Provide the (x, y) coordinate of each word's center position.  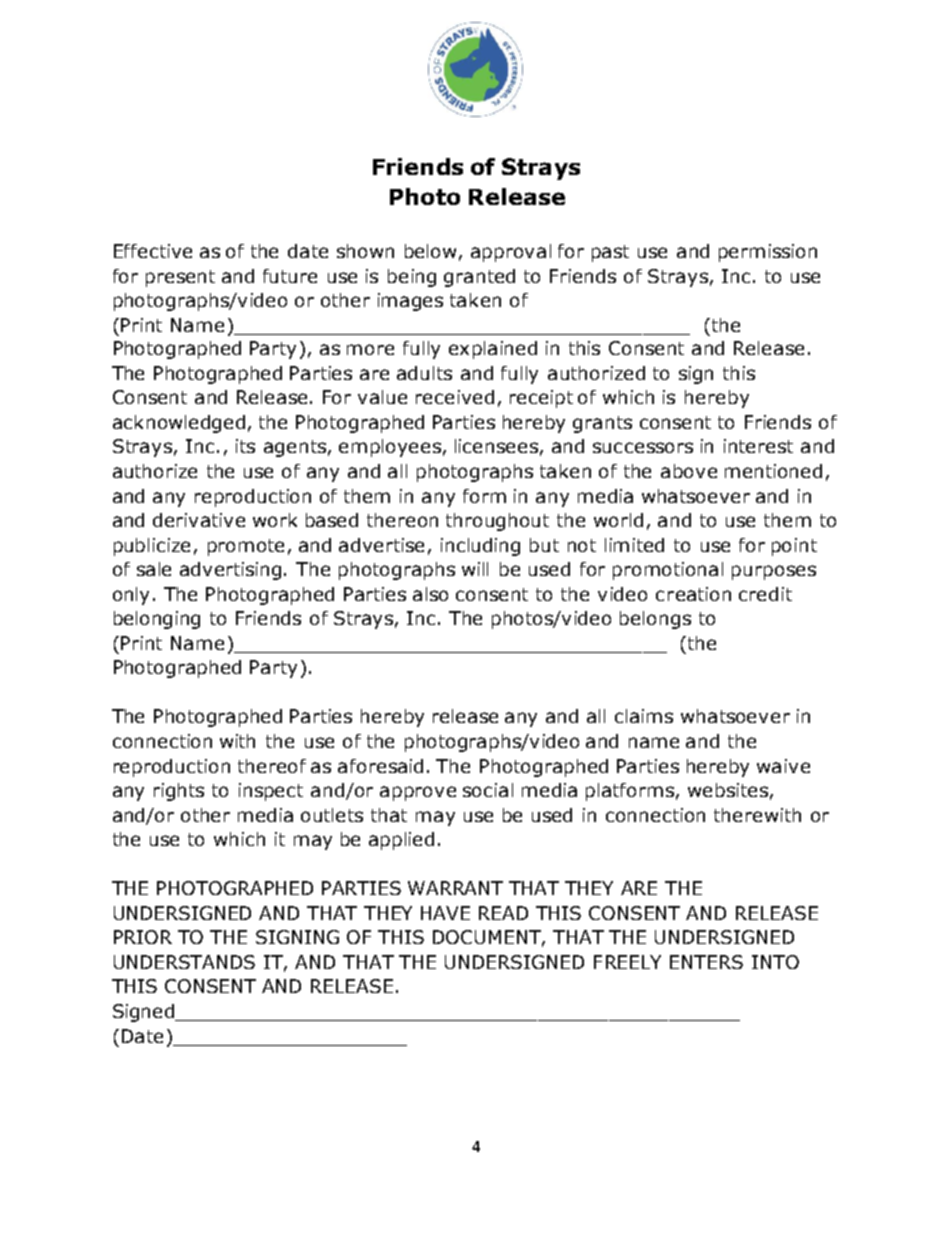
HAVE (445, 913)
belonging (157, 620)
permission (768, 253)
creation (693, 594)
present (180, 278)
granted (479, 278)
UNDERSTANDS (184, 962)
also (430, 594)
